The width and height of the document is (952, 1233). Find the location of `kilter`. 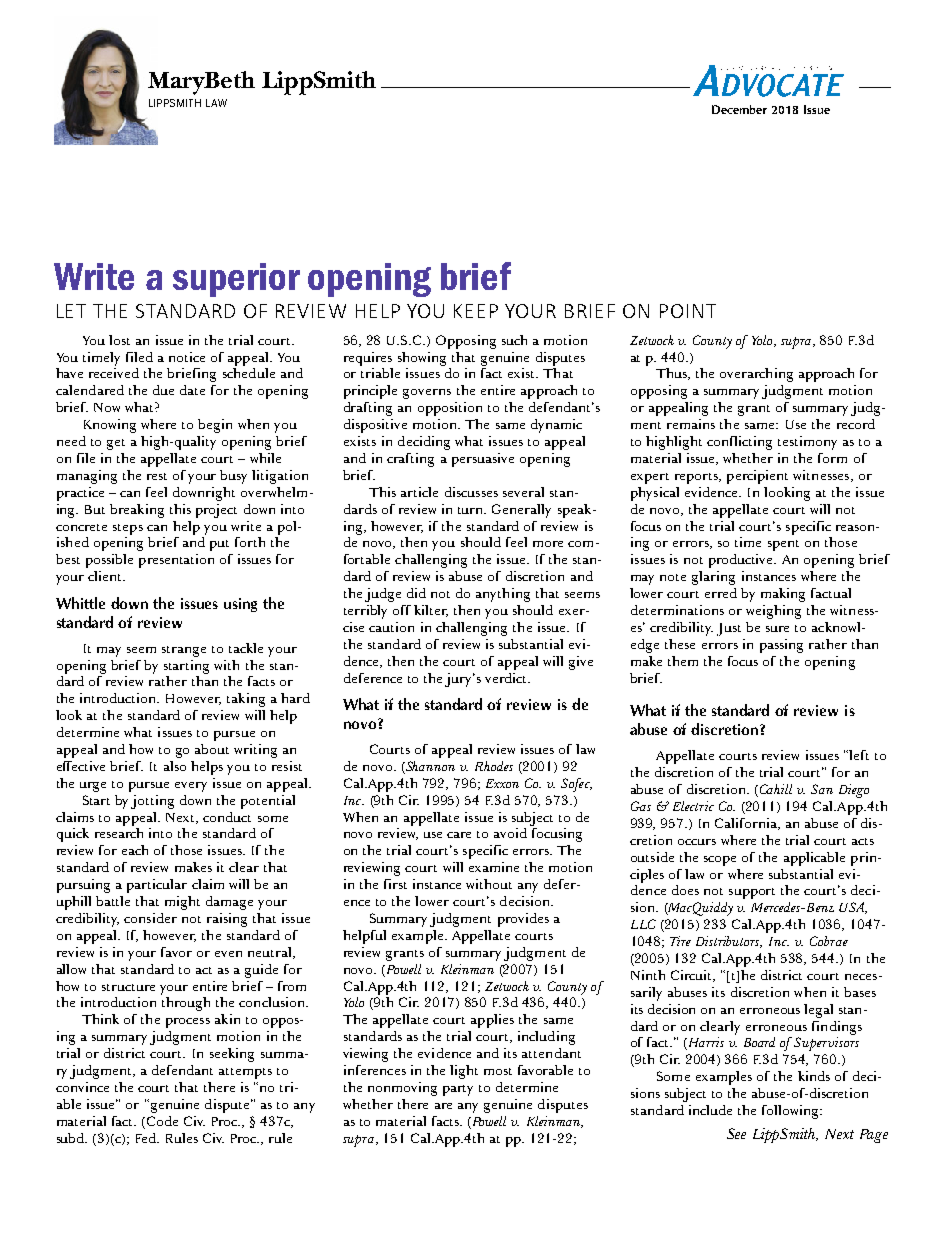

kilter is located at coordinates (431, 611).
